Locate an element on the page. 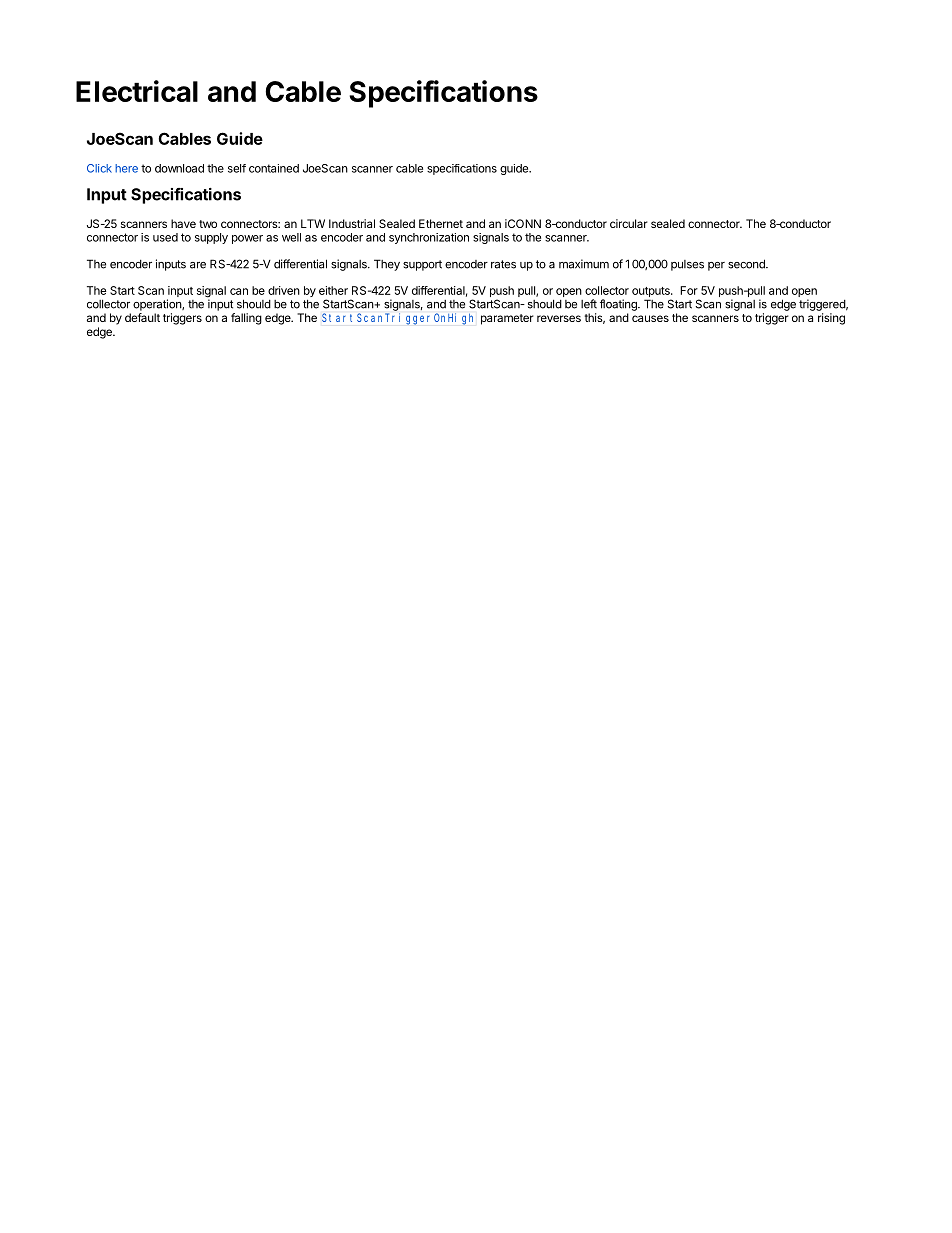 Image resolution: width=952 pixels, height=1233 pixels. rising is located at coordinates (831, 319).
